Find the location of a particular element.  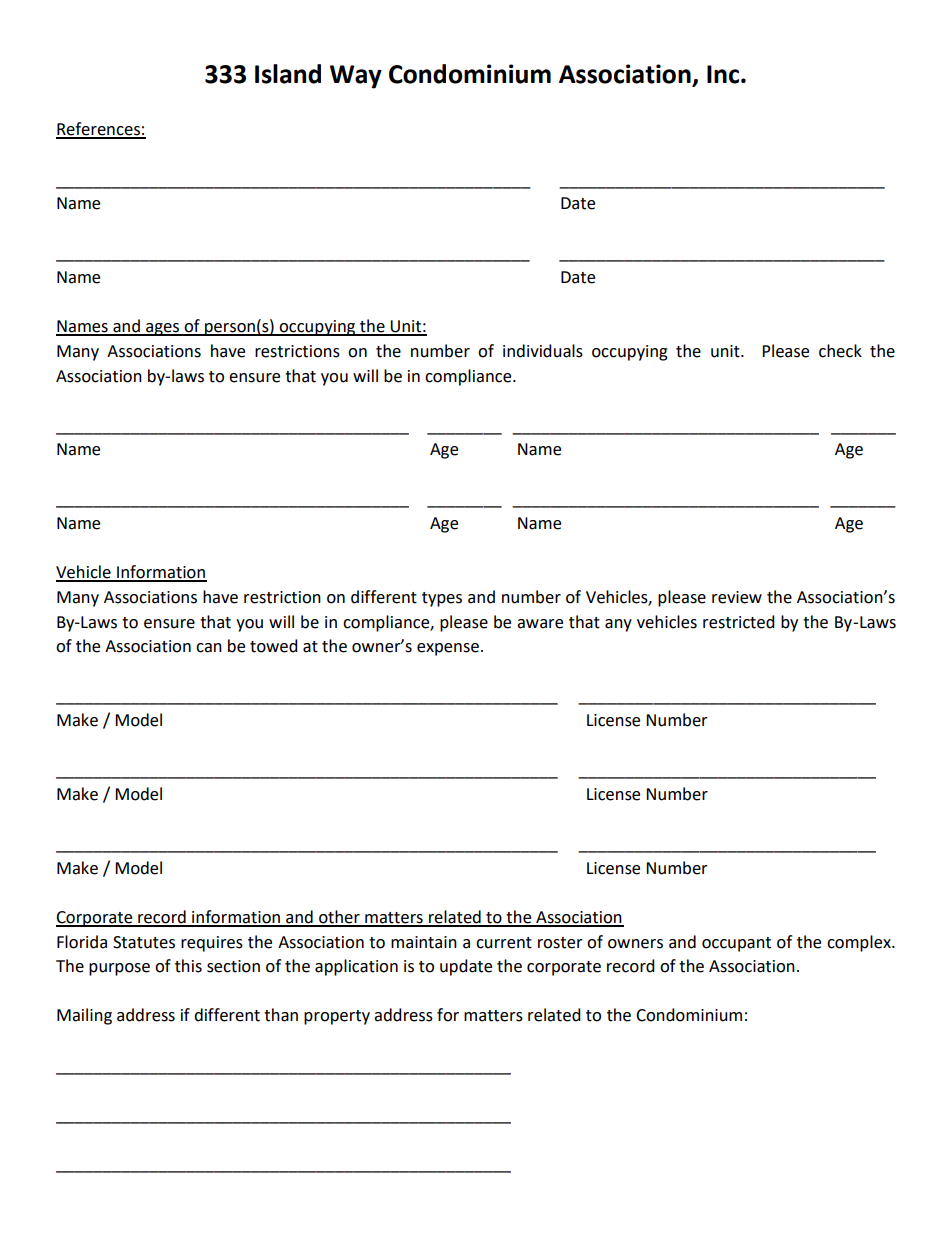

this is located at coordinates (188, 966).
